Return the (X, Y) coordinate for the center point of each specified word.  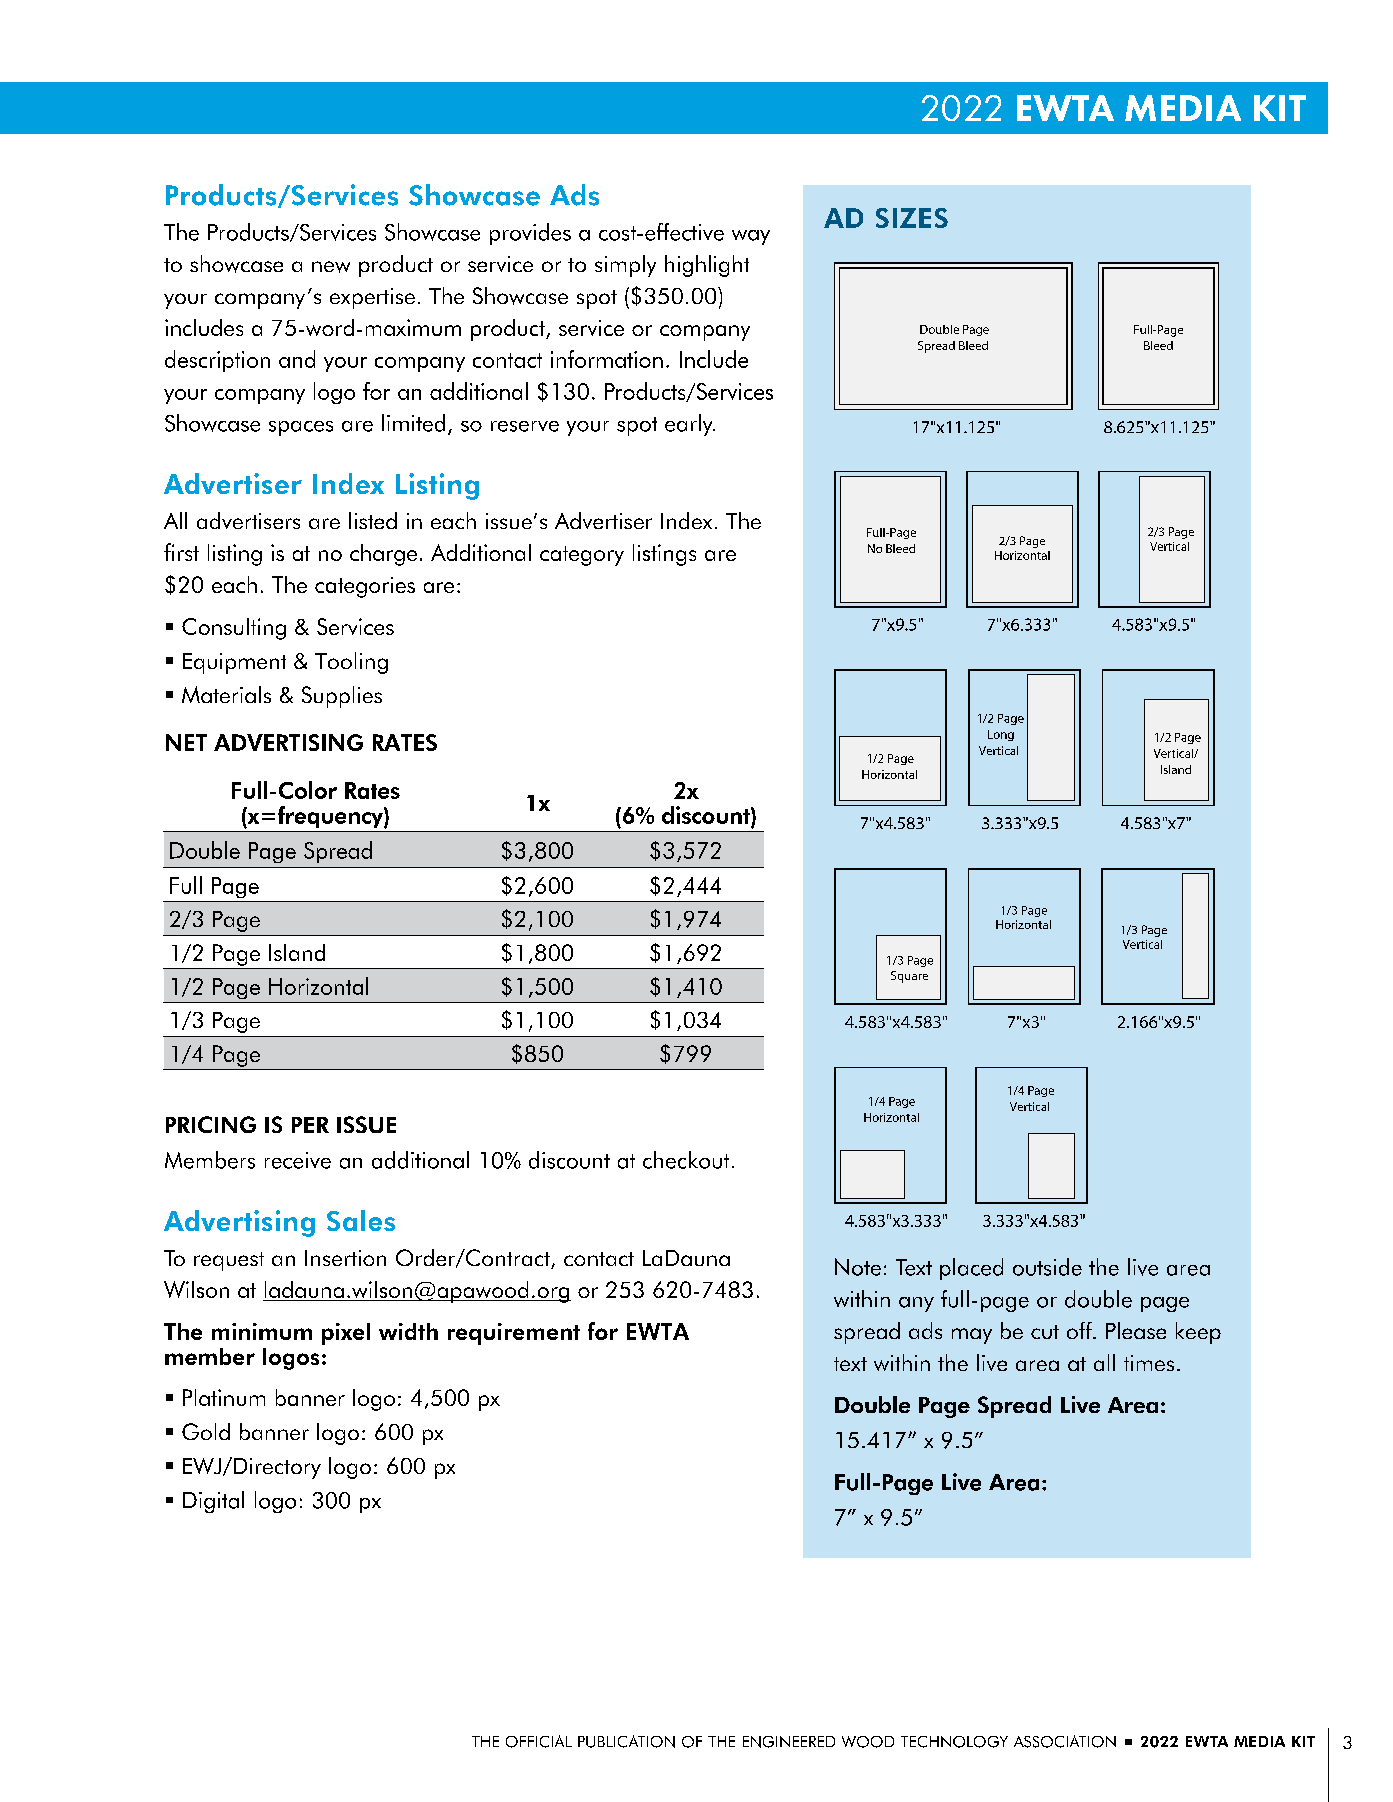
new (331, 267)
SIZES (912, 218)
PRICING (211, 1124)
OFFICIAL (539, 1741)
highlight (707, 266)
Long (1001, 735)
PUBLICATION (626, 1741)
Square (909, 977)
